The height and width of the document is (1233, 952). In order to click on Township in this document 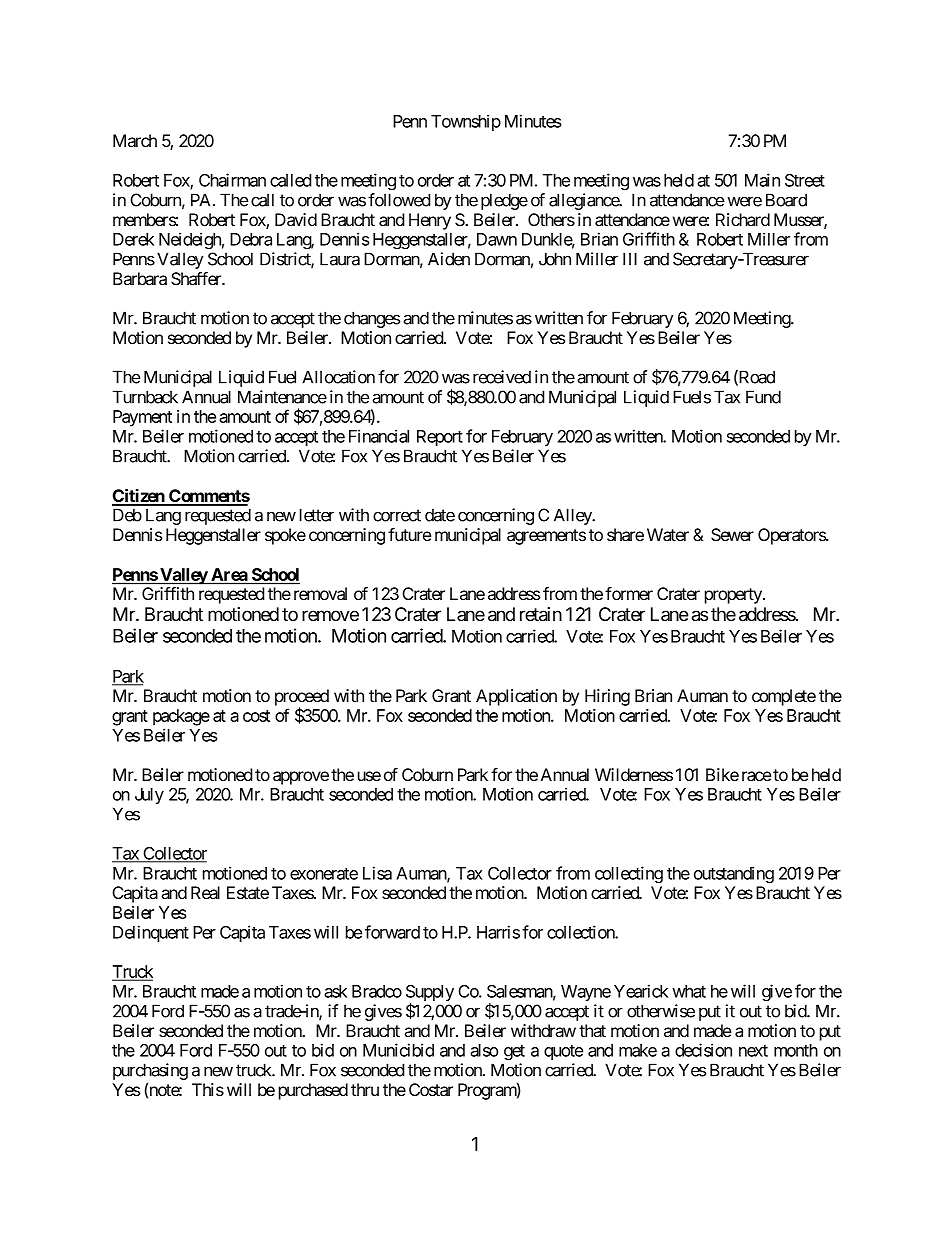, I will do `click(466, 122)`.
